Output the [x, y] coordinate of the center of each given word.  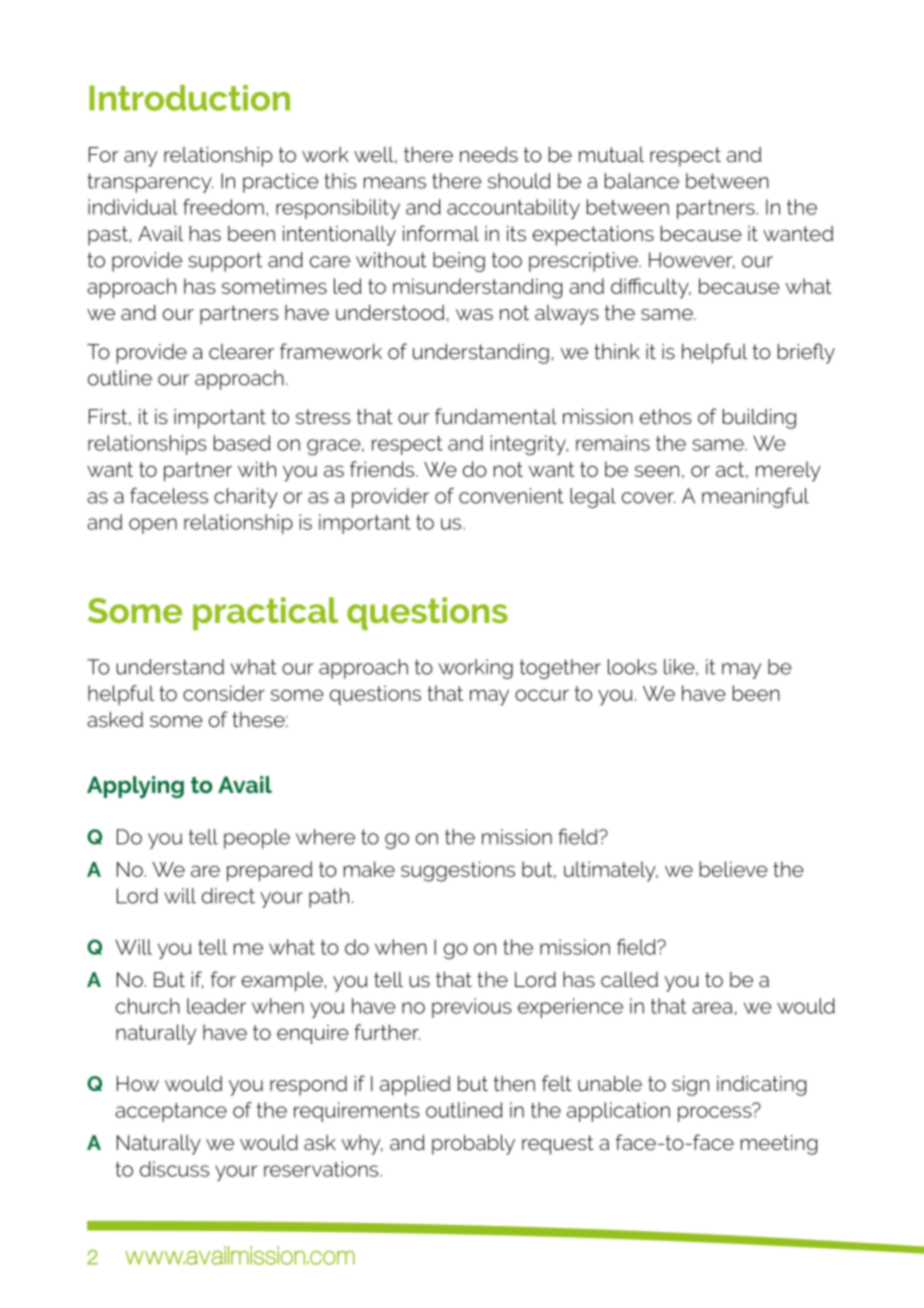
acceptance [171, 1112]
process [716, 1113]
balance [642, 181]
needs [489, 154]
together [560, 669]
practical [265, 614]
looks [632, 667]
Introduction [189, 98]
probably [473, 1144]
